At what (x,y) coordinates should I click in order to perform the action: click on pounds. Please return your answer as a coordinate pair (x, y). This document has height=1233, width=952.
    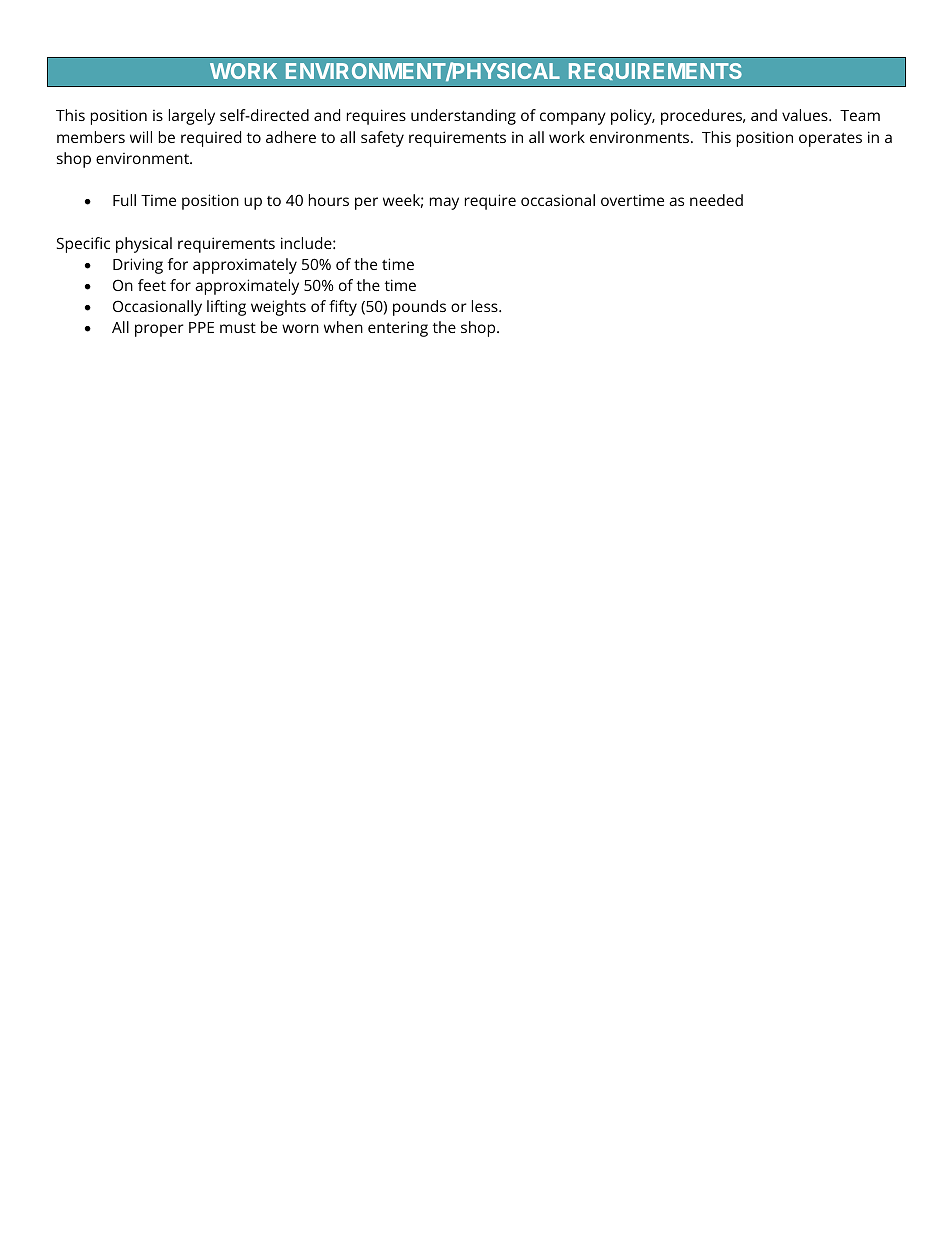
    Looking at the image, I should click on (419, 308).
